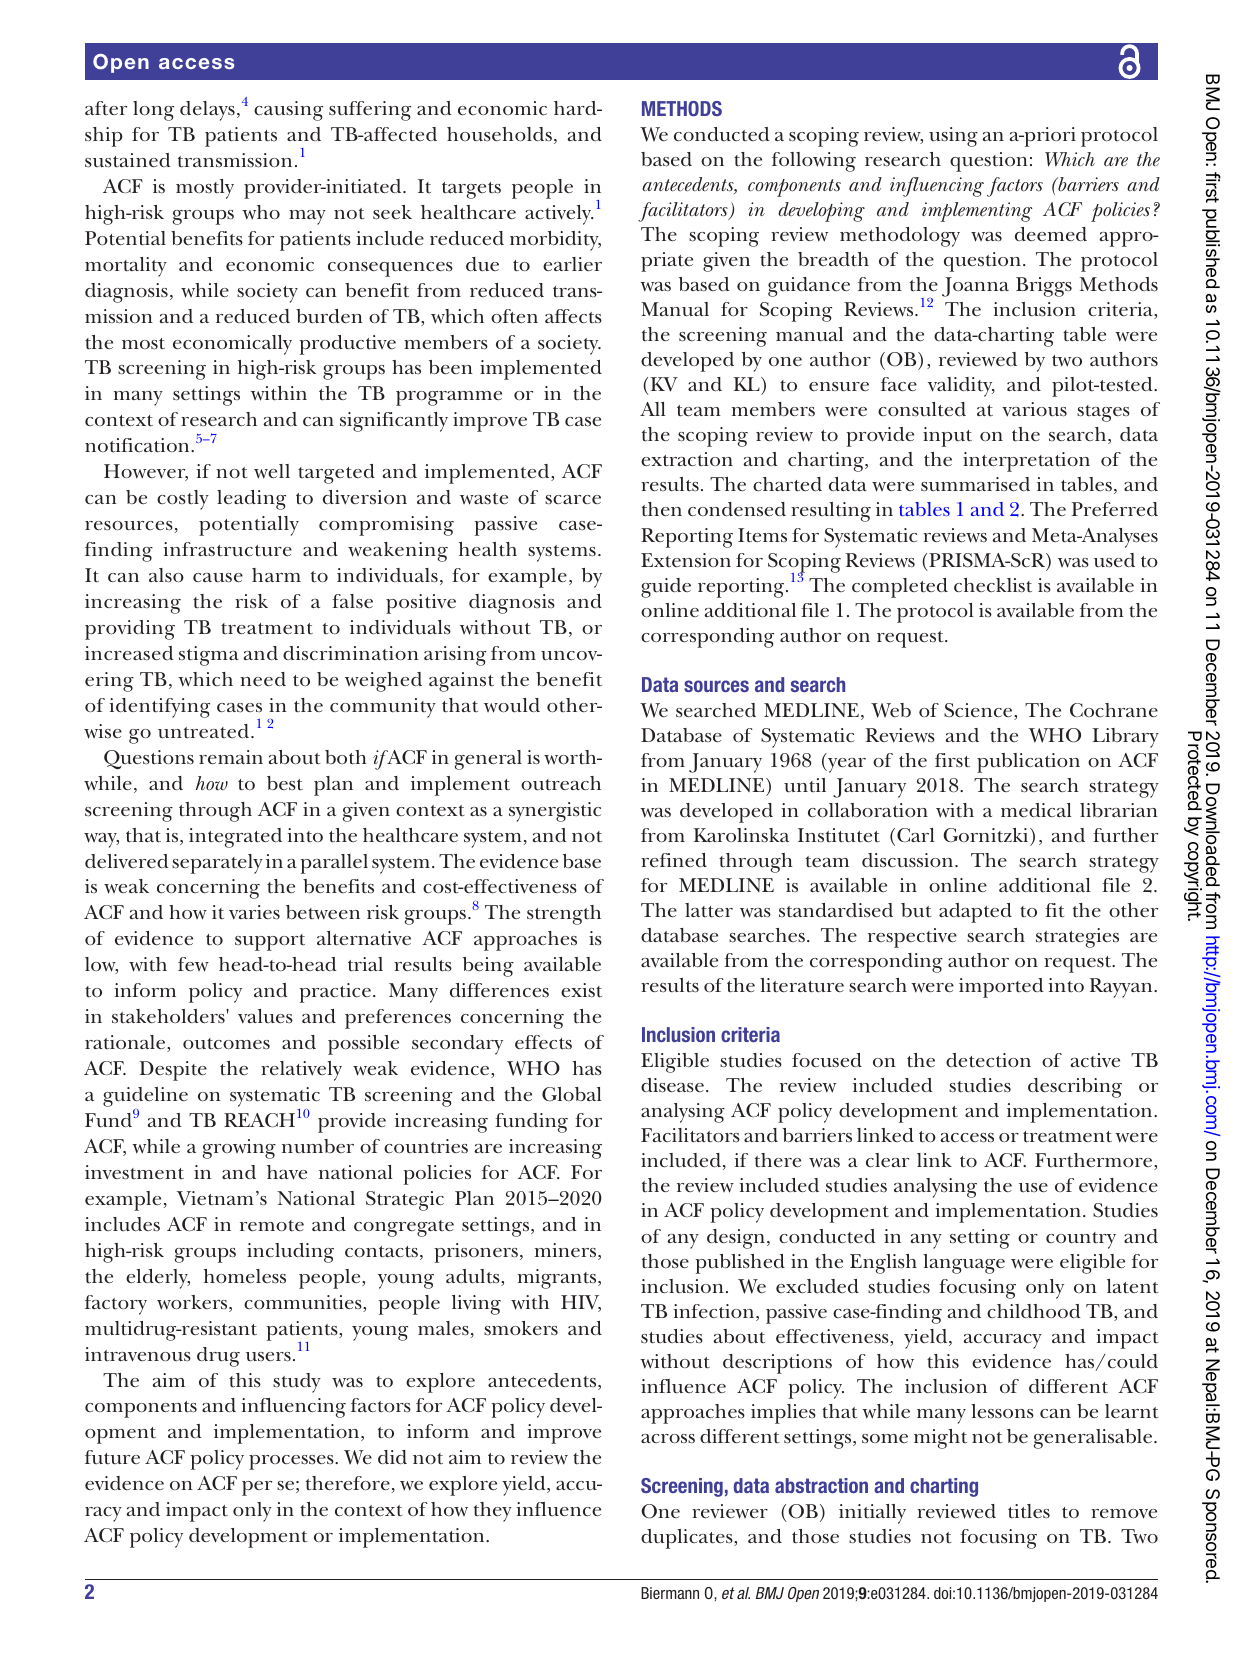 The image size is (1243, 1657). Describe the element at coordinates (499, 134) in the page. I see `households` at that location.
